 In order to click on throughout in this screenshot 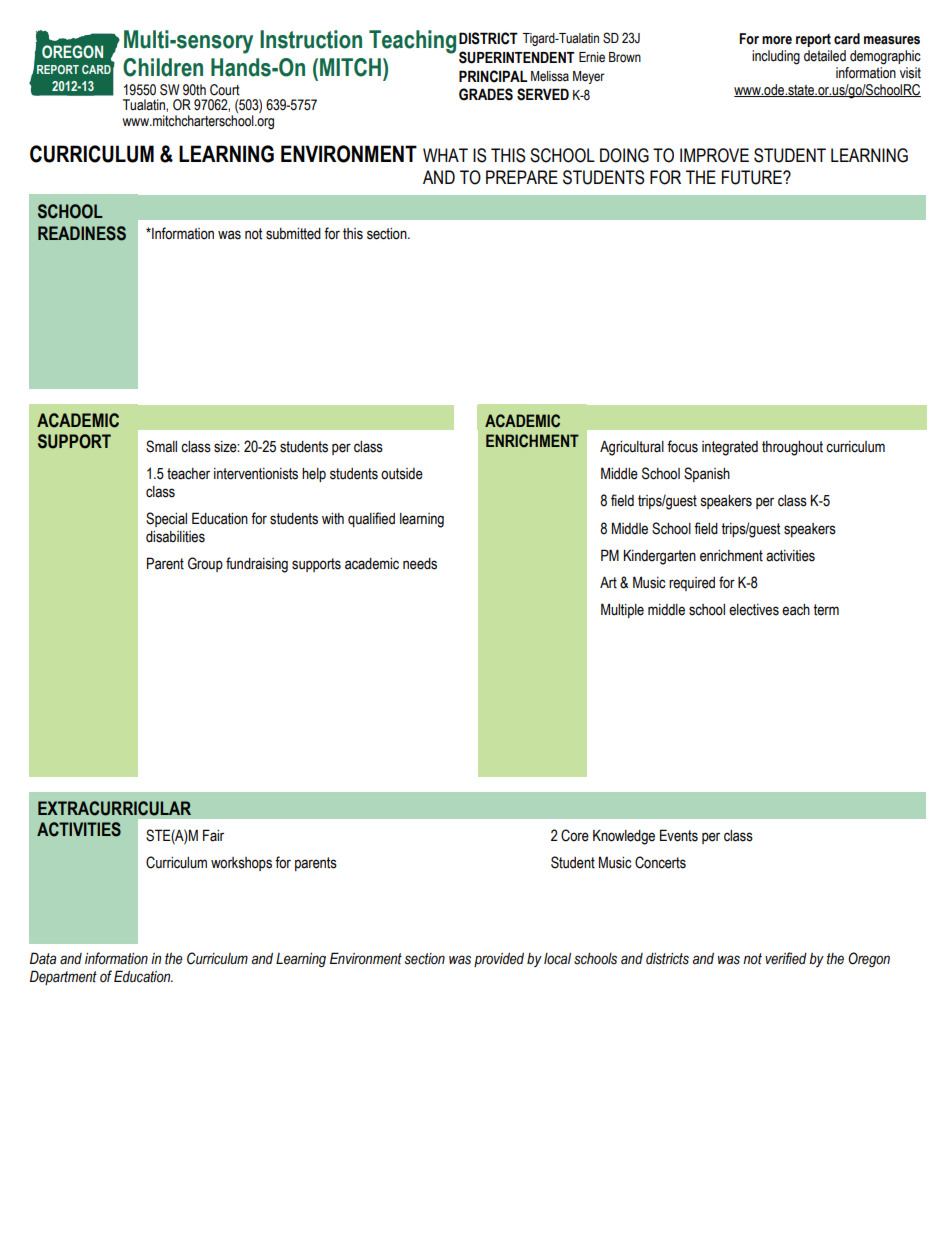, I will do `click(792, 448)`.
